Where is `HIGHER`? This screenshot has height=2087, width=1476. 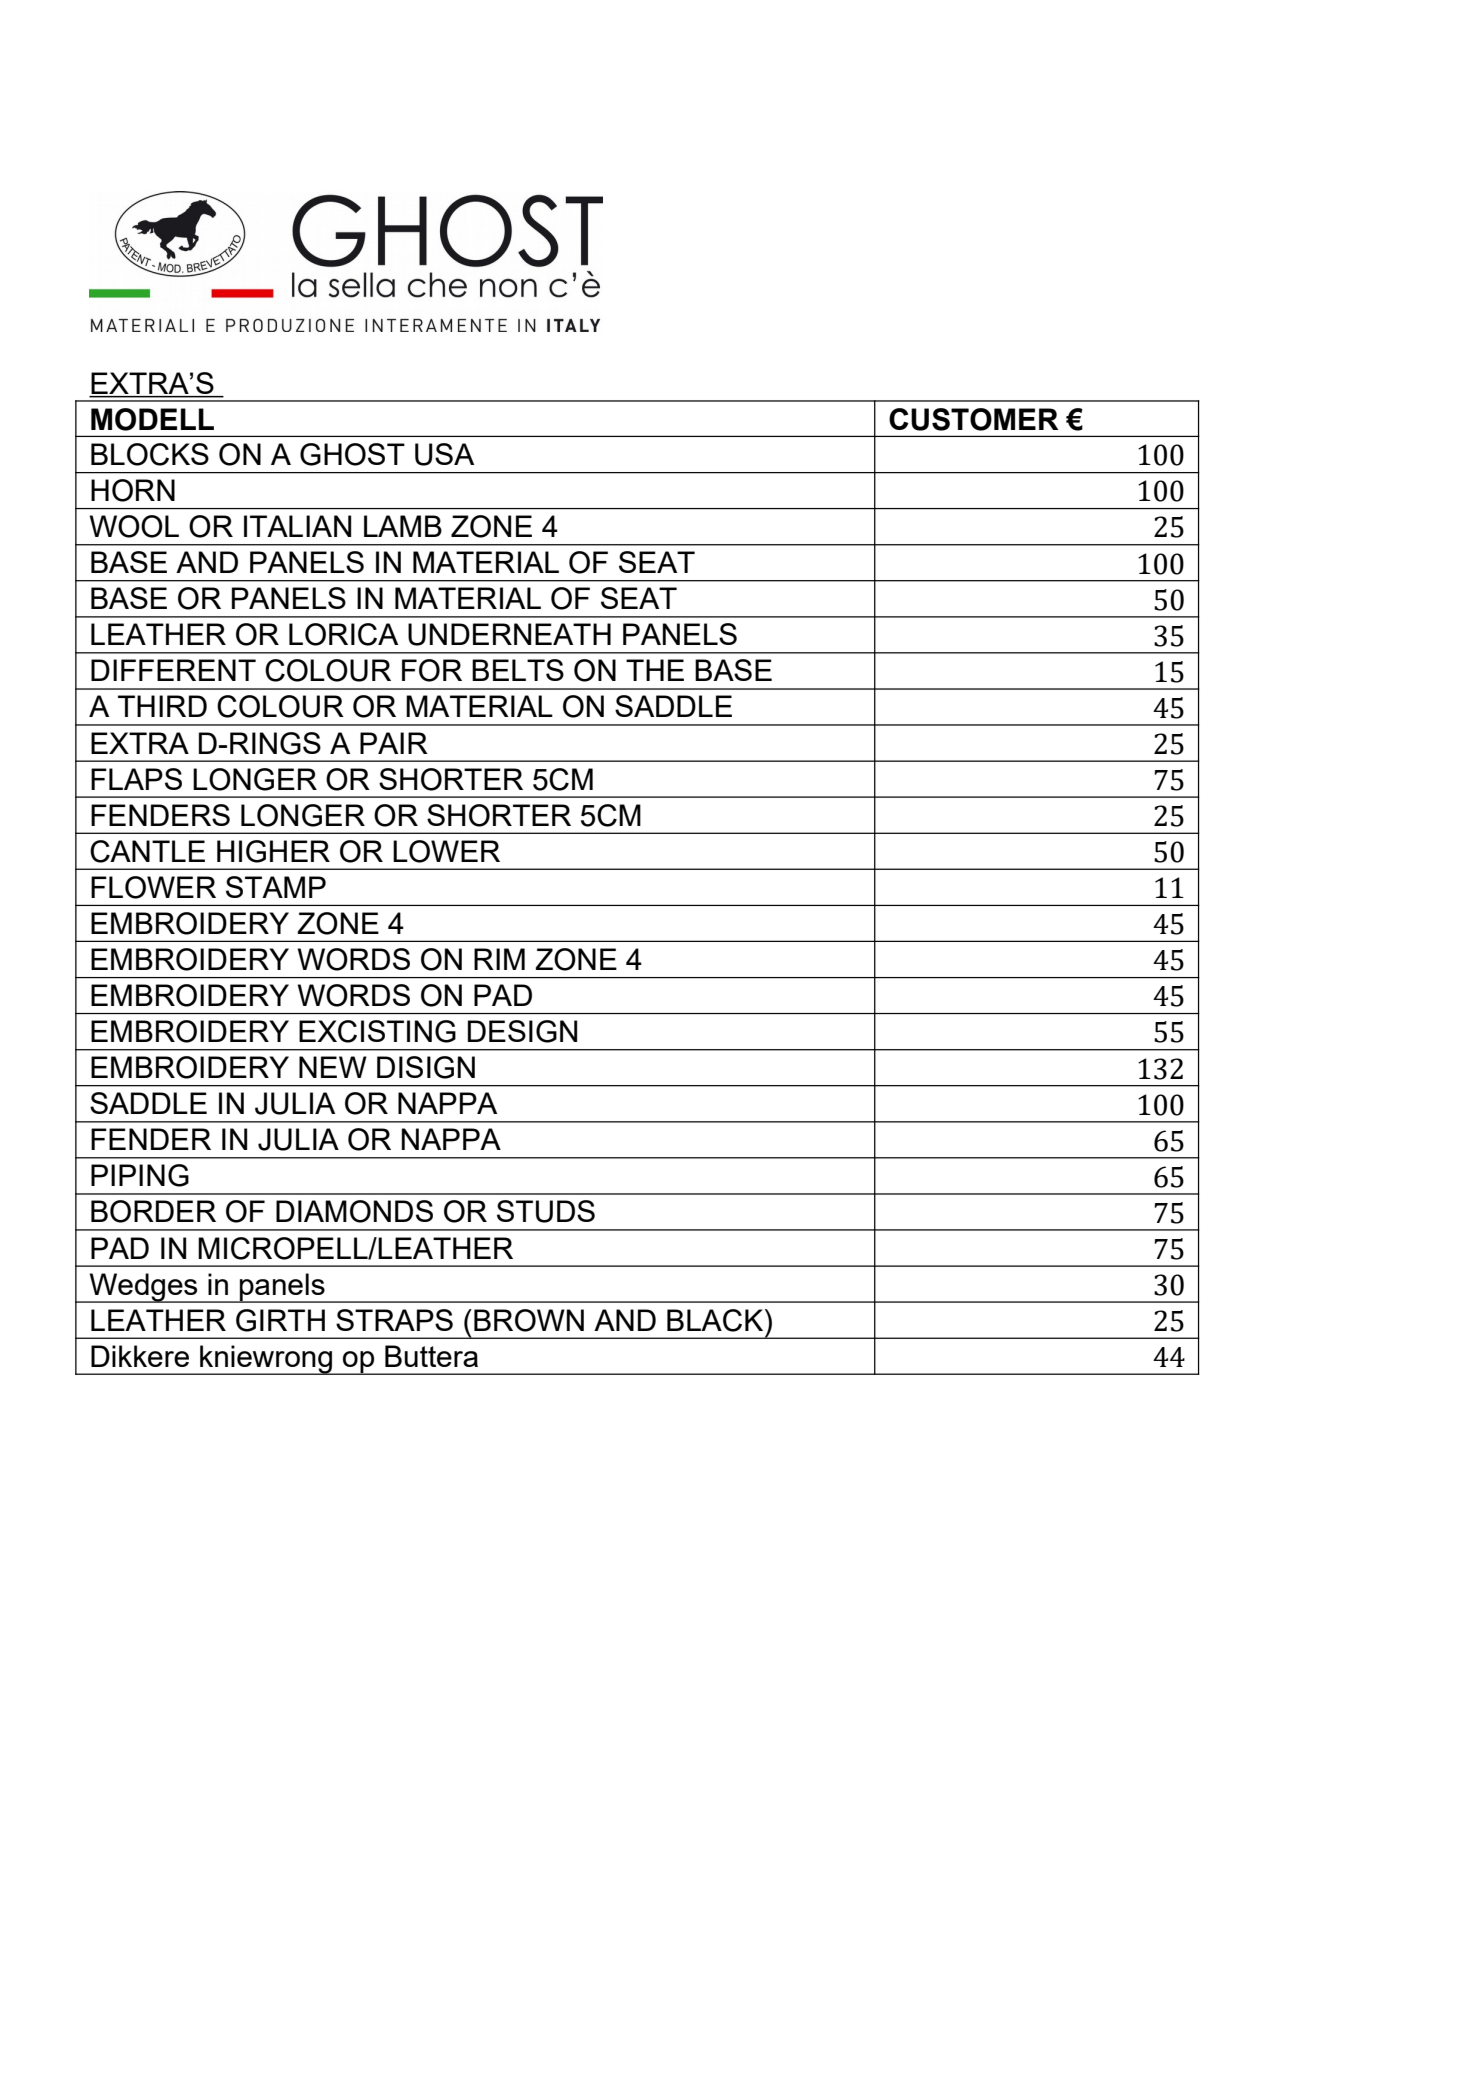 HIGHER is located at coordinates (273, 851).
